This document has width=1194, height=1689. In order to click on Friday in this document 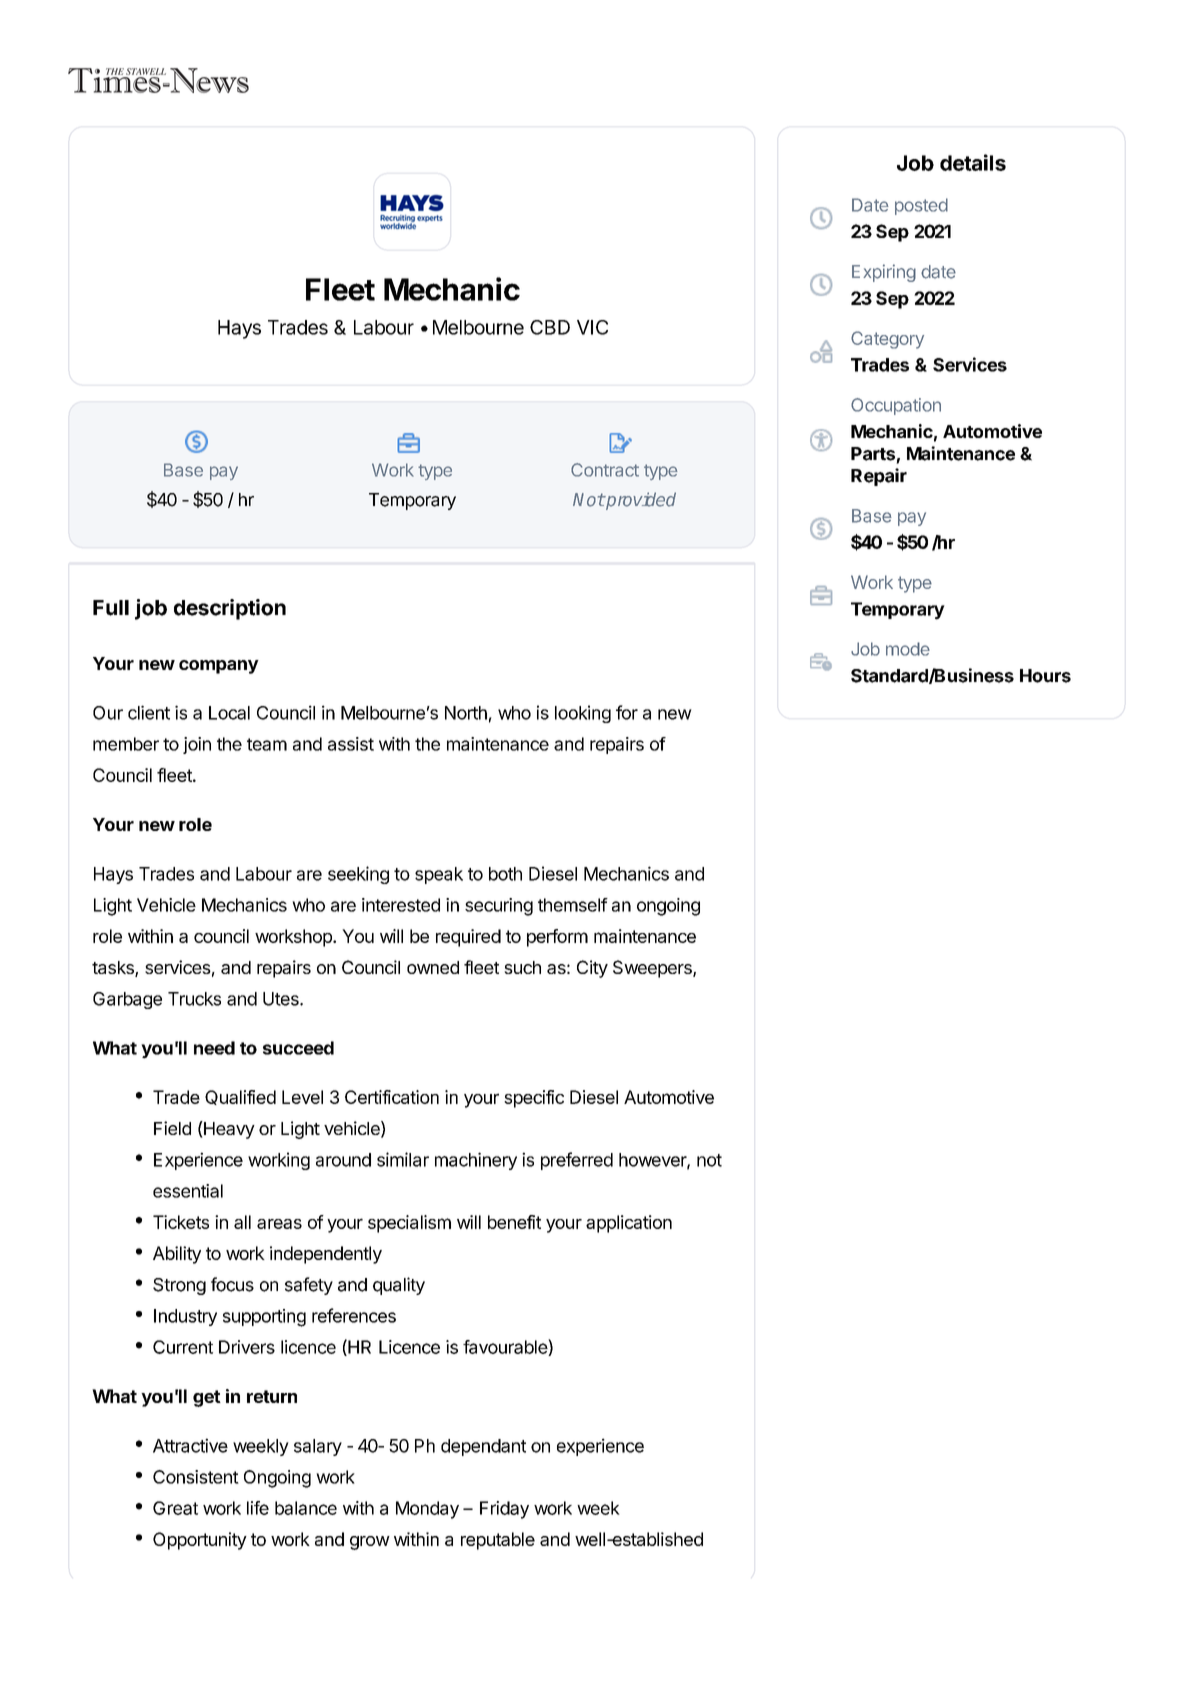, I will do `click(504, 1510)`.
